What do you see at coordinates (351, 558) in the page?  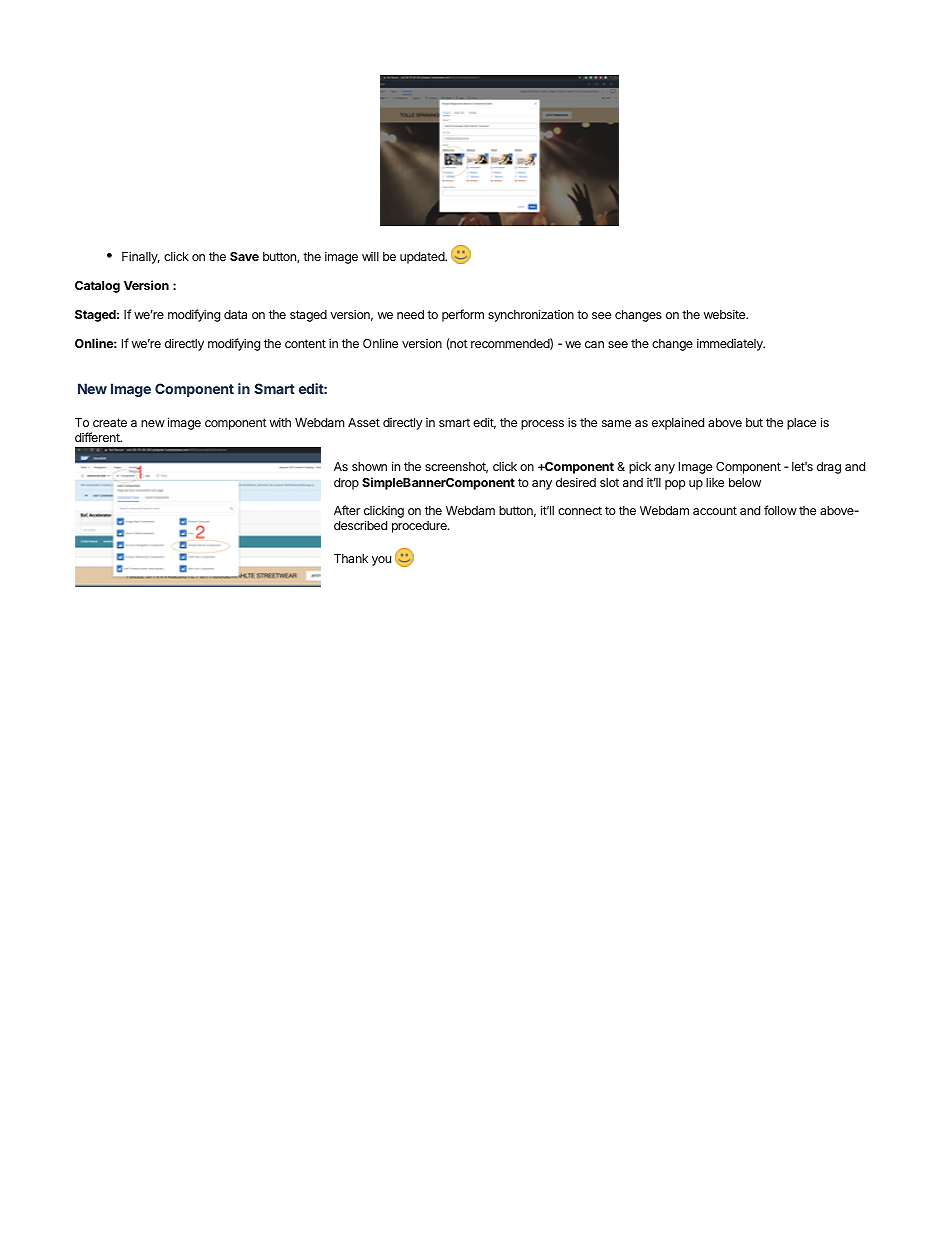 I see `Thank` at bounding box center [351, 558].
